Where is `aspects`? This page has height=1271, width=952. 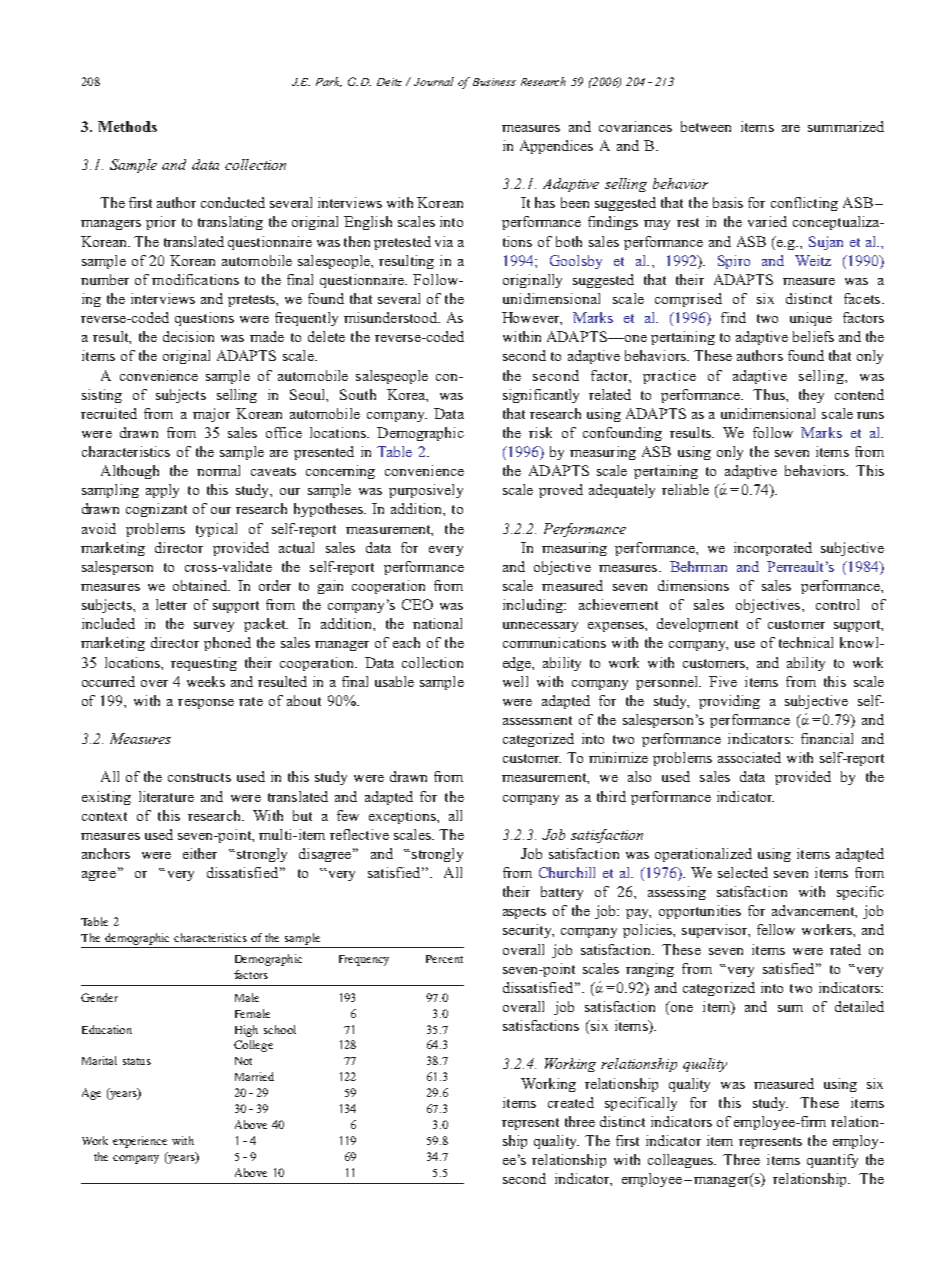 aspects is located at coordinates (524, 913).
